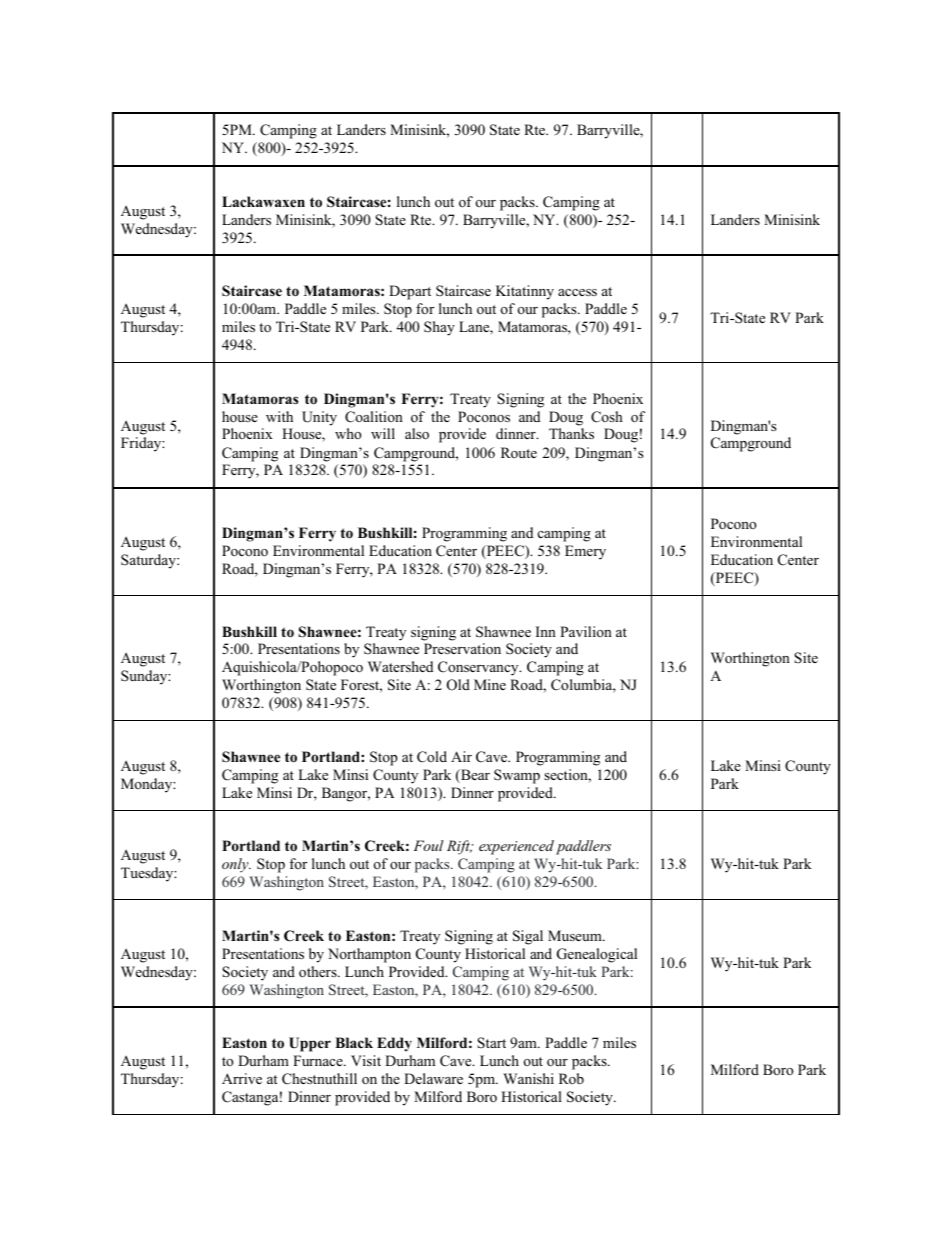  Describe the element at coordinates (410, 292) in the screenshot. I see `Depart` at that location.
